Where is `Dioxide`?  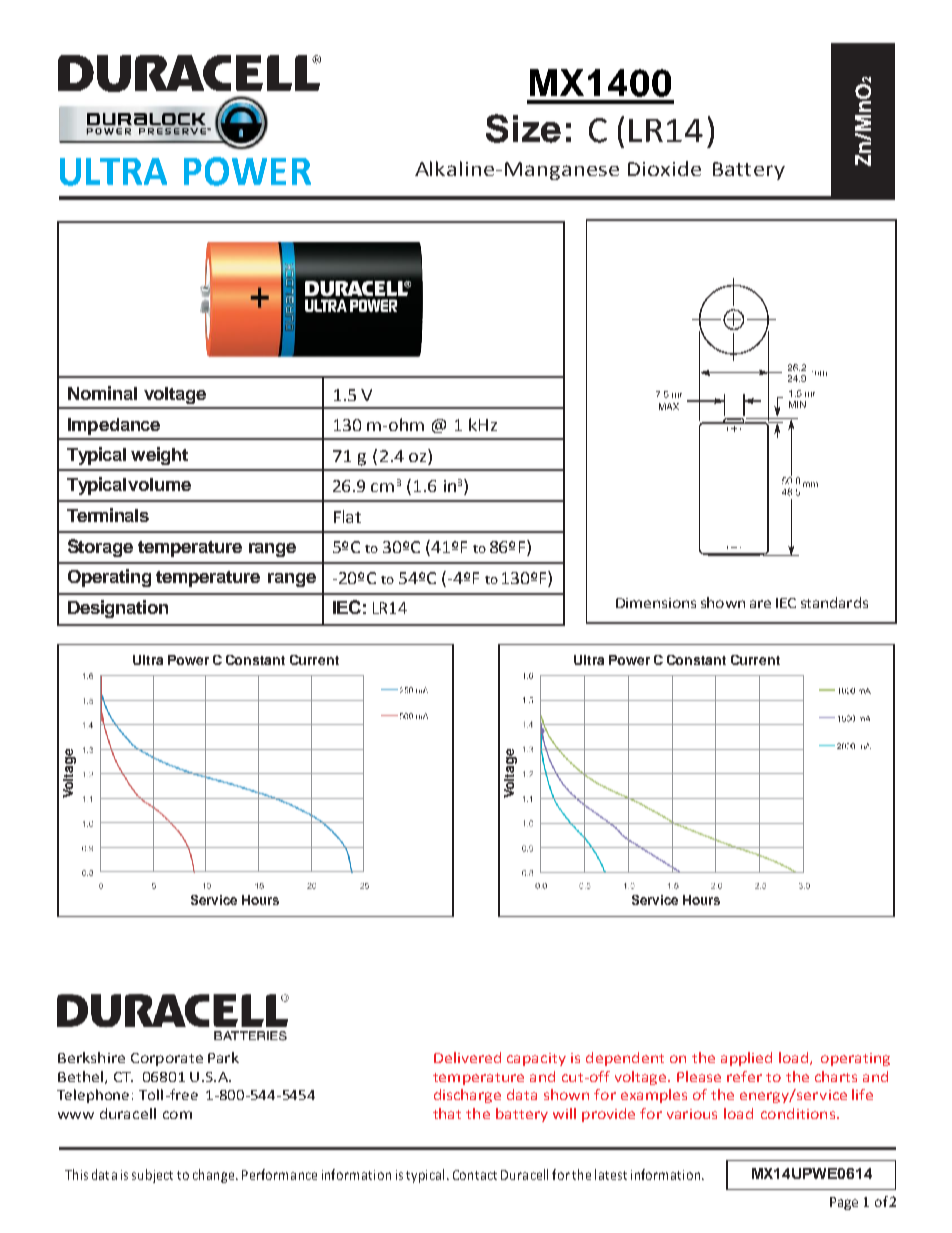
Dioxide is located at coordinates (664, 168).
